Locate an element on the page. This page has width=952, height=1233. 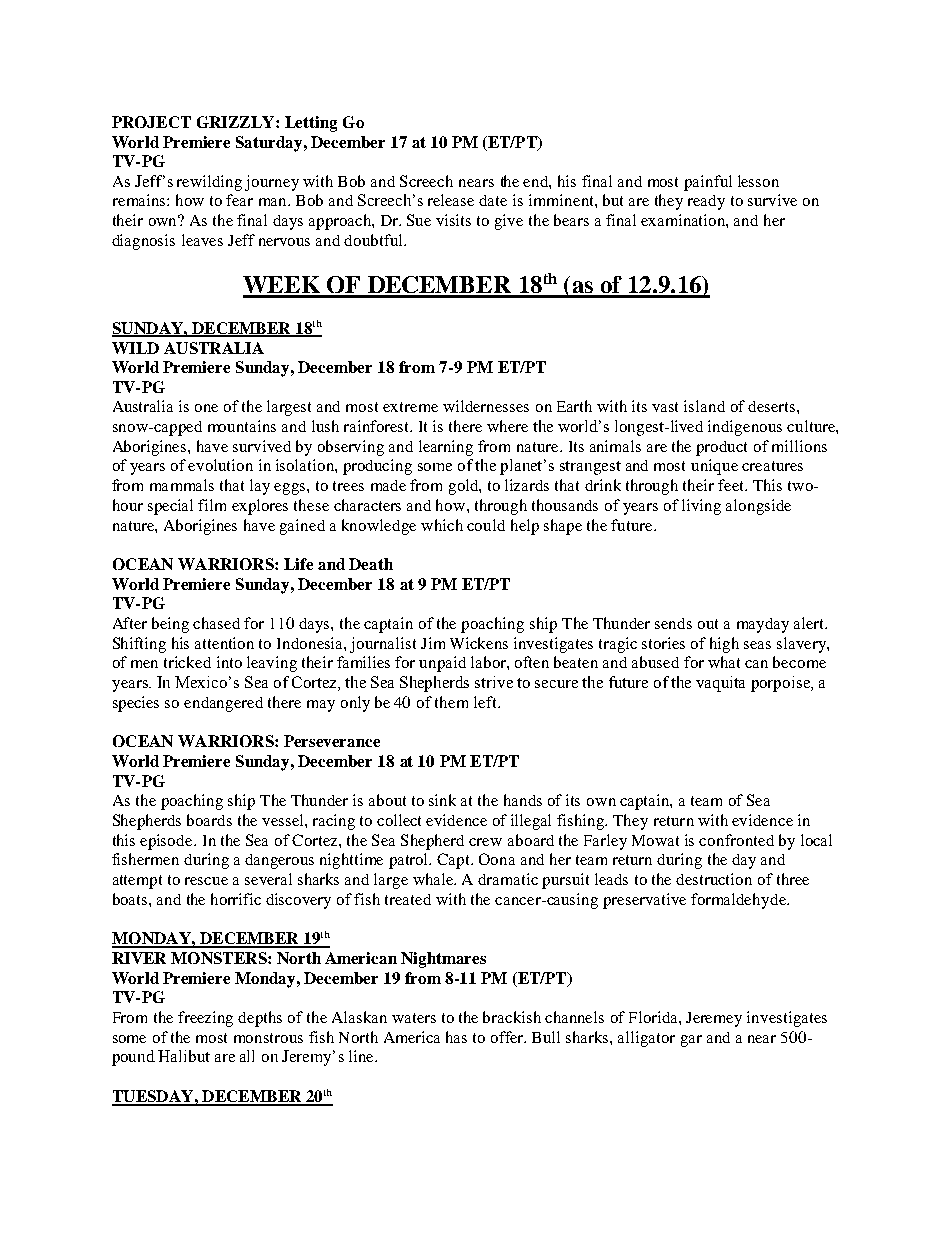
lesson is located at coordinates (758, 181).
